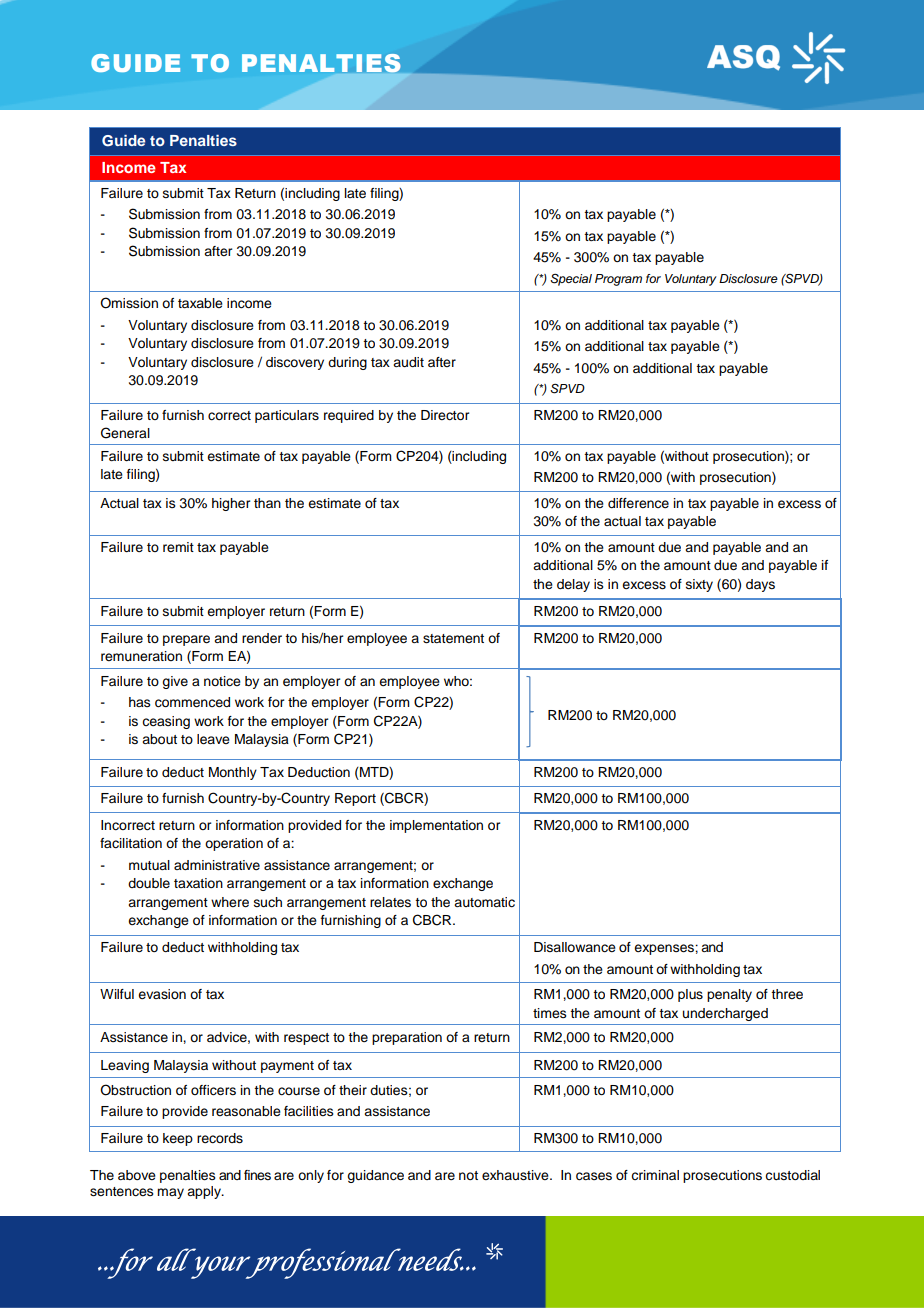 This screenshot has height=1308, width=924. What do you see at coordinates (453, 639) in the screenshot?
I see `statement` at bounding box center [453, 639].
